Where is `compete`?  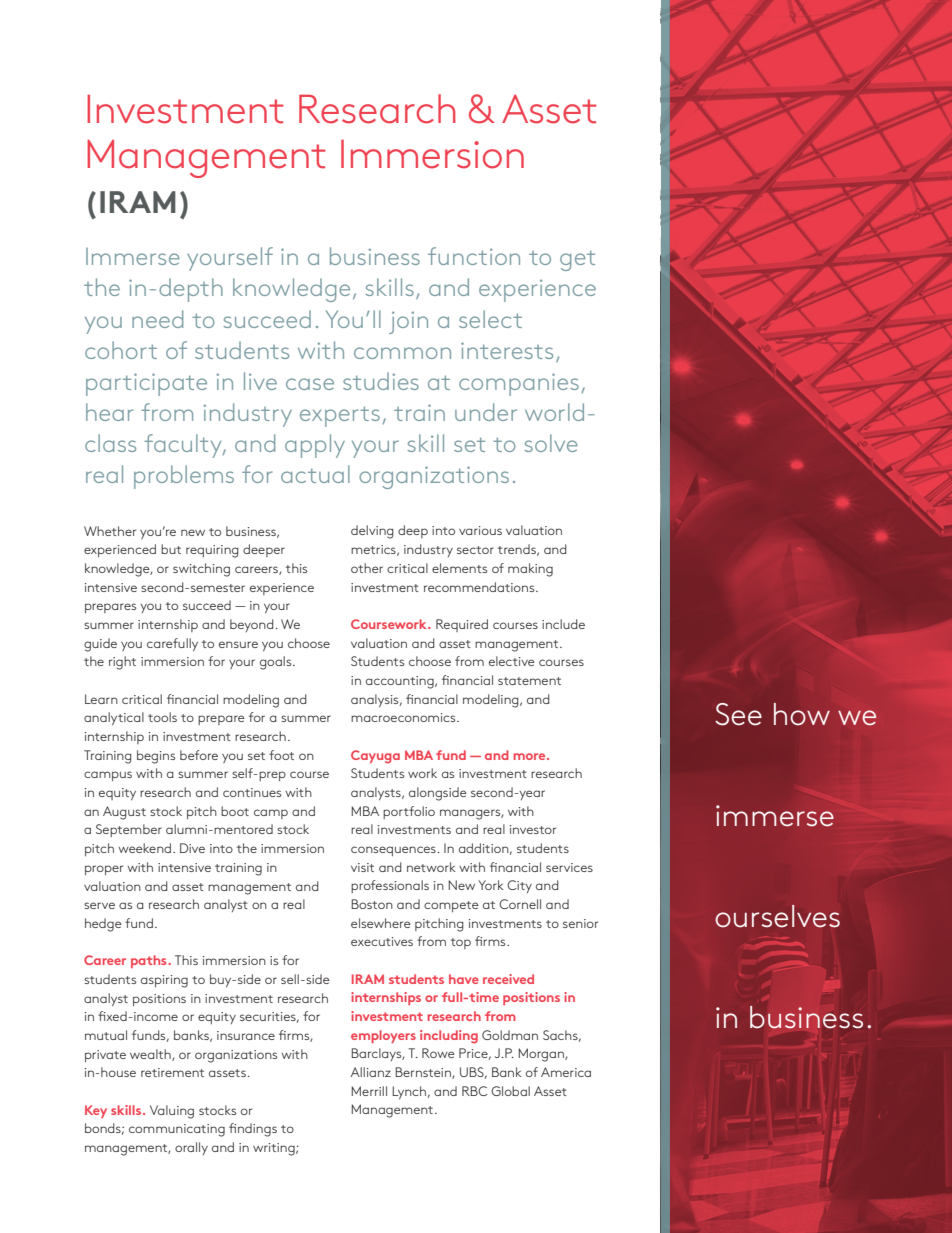
compete is located at coordinates (451, 906).
